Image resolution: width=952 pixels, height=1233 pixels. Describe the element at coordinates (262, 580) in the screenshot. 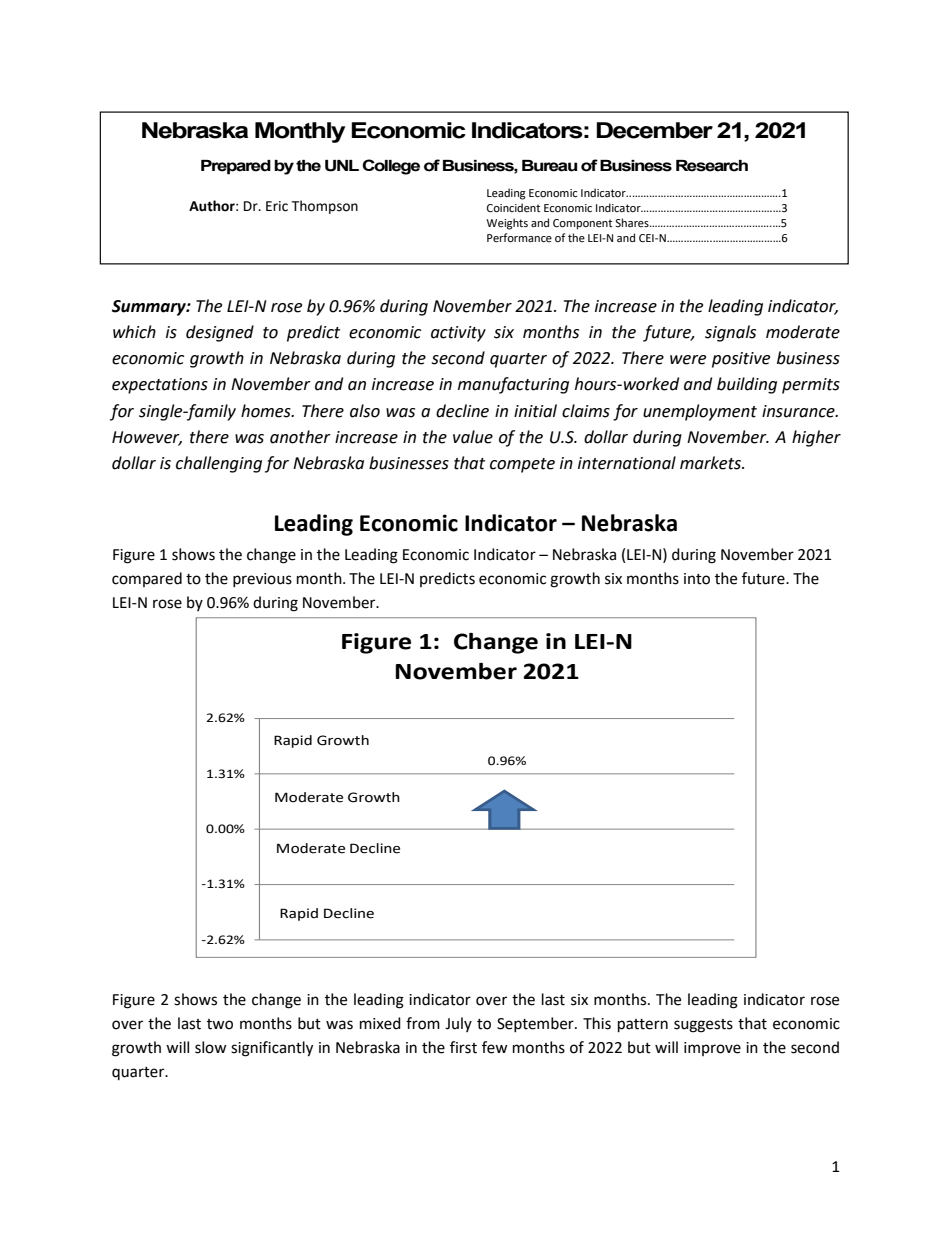

I see `previous` at that location.
